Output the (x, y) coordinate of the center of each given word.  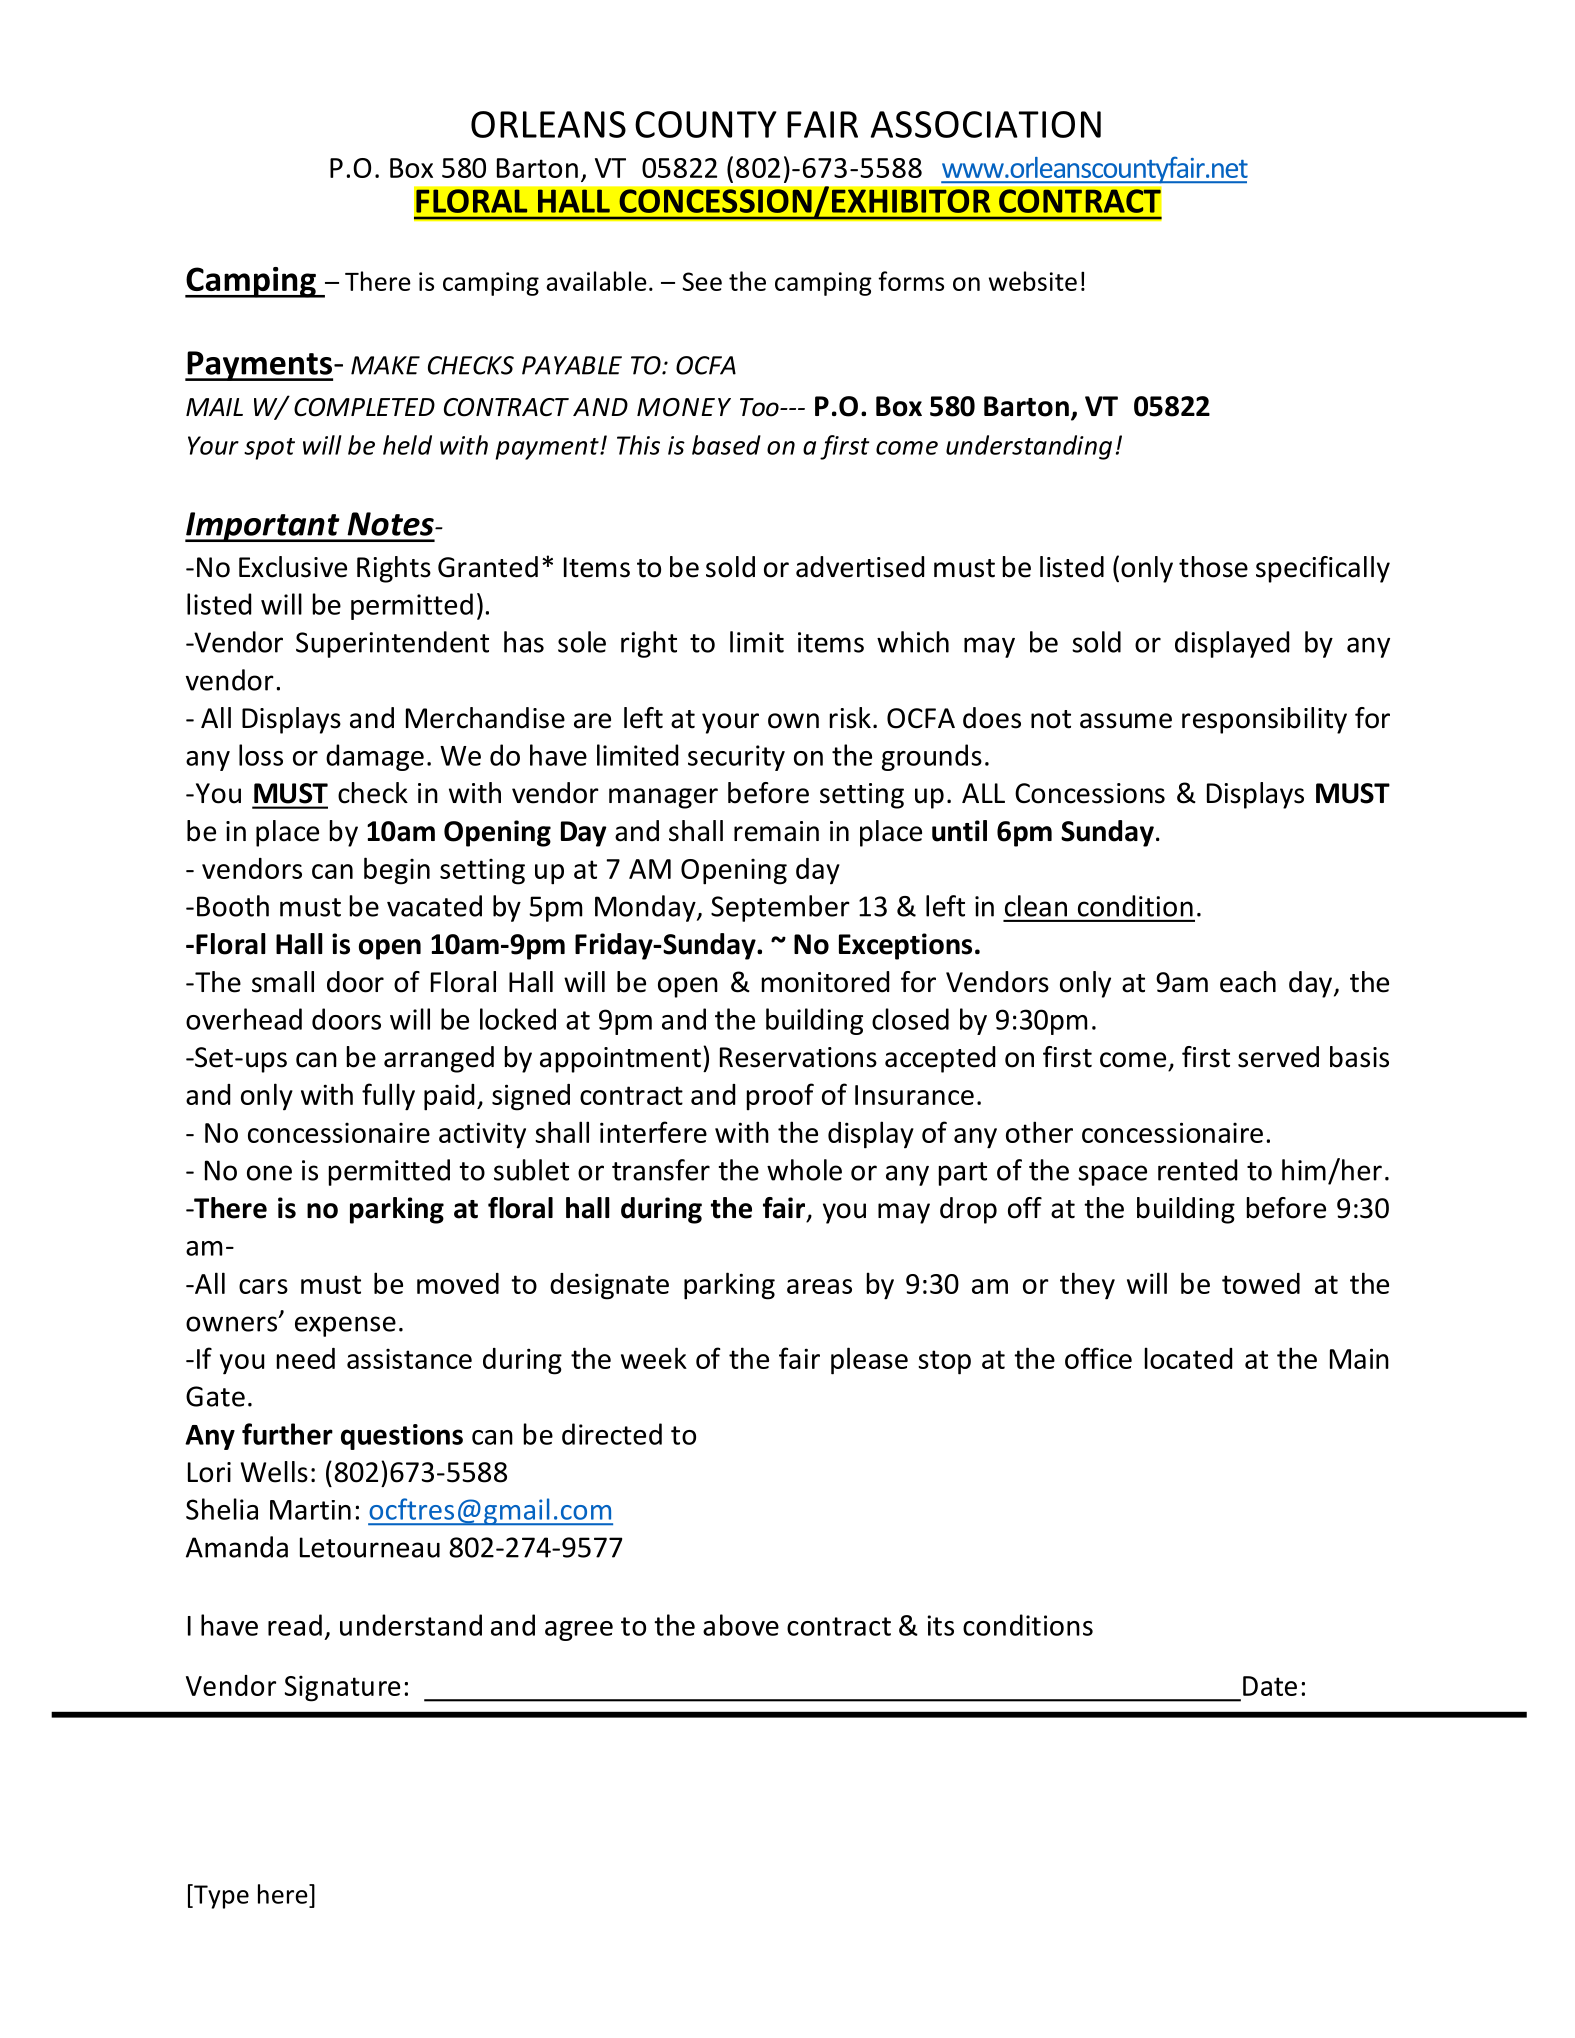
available (596, 281)
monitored (825, 982)
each (1248, 982)
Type (220, 1896)
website (1033, 281)
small (283, 982)
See (702, 281)
